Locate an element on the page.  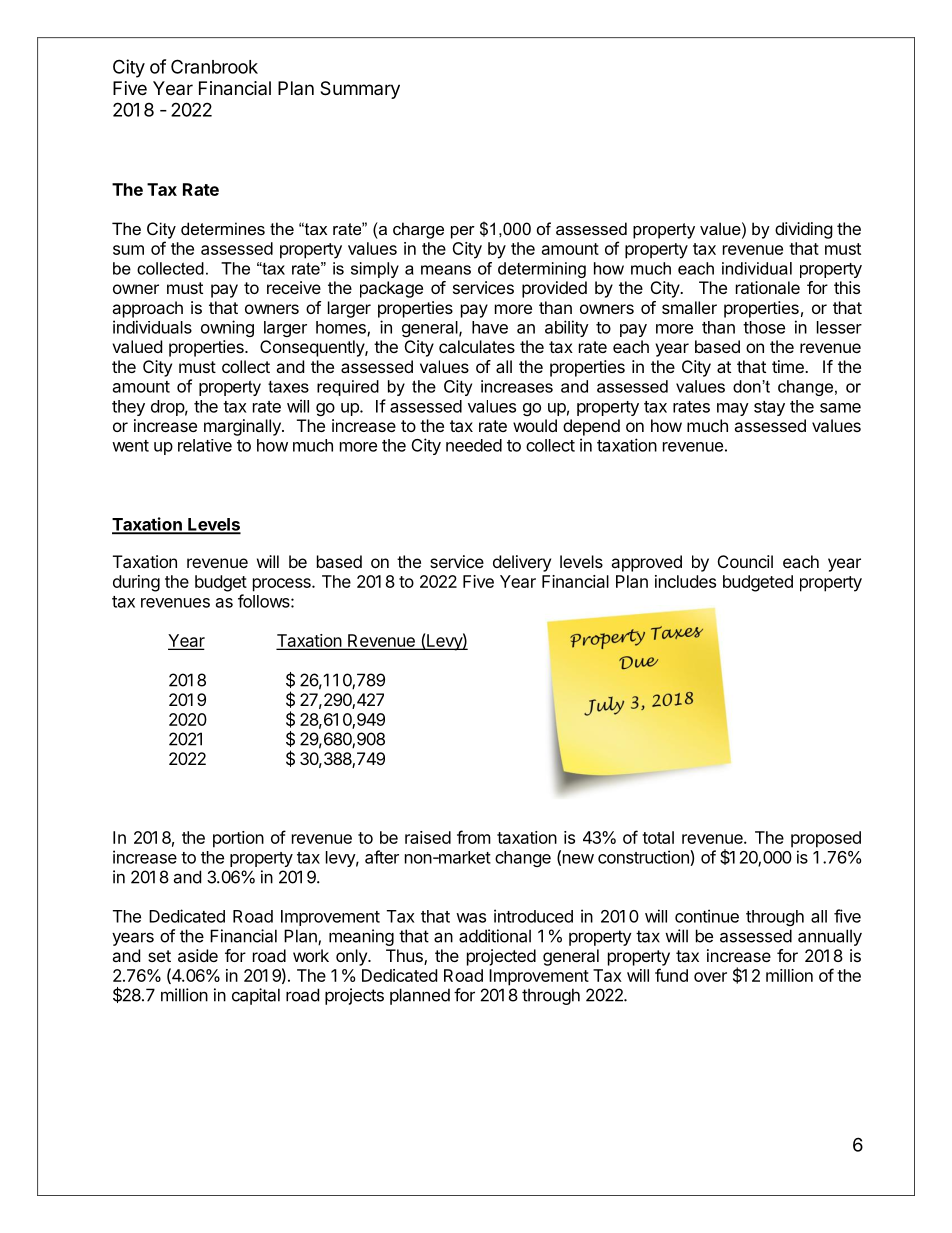
process is located at coordinates (283, 585).
